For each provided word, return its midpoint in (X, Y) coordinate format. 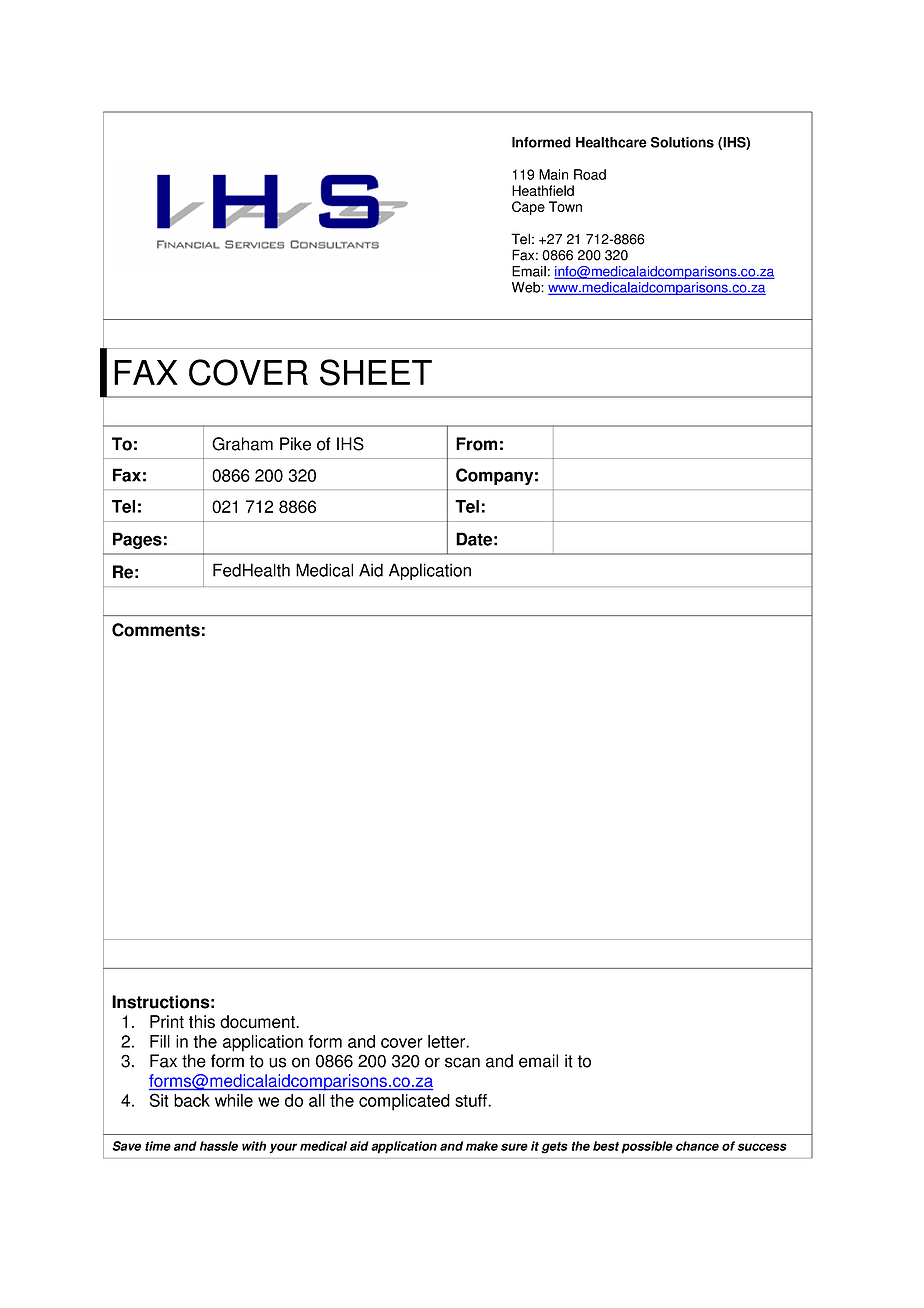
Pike (295, 444)
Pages (137, 540)
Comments (156, 630)
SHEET (376, 372)
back (192, 1100)
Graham (242, 444)
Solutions (682, 142)
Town (565, 206)
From (476, 444)
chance (697, 1146)
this (202, 1022)
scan (462, 1062)
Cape (528, 208)
